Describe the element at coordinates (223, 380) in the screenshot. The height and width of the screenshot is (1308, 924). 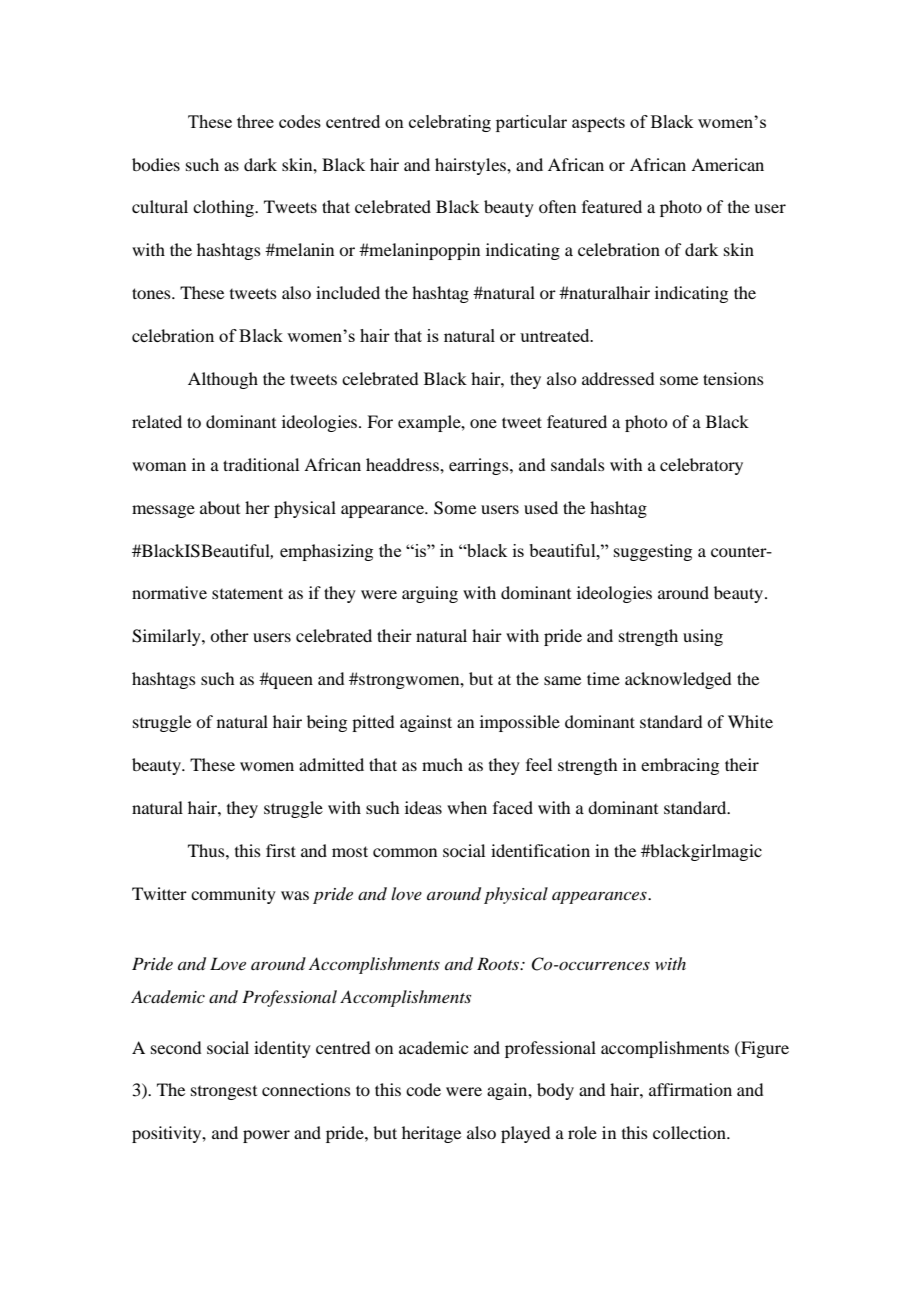
I see `Although` at that location.
